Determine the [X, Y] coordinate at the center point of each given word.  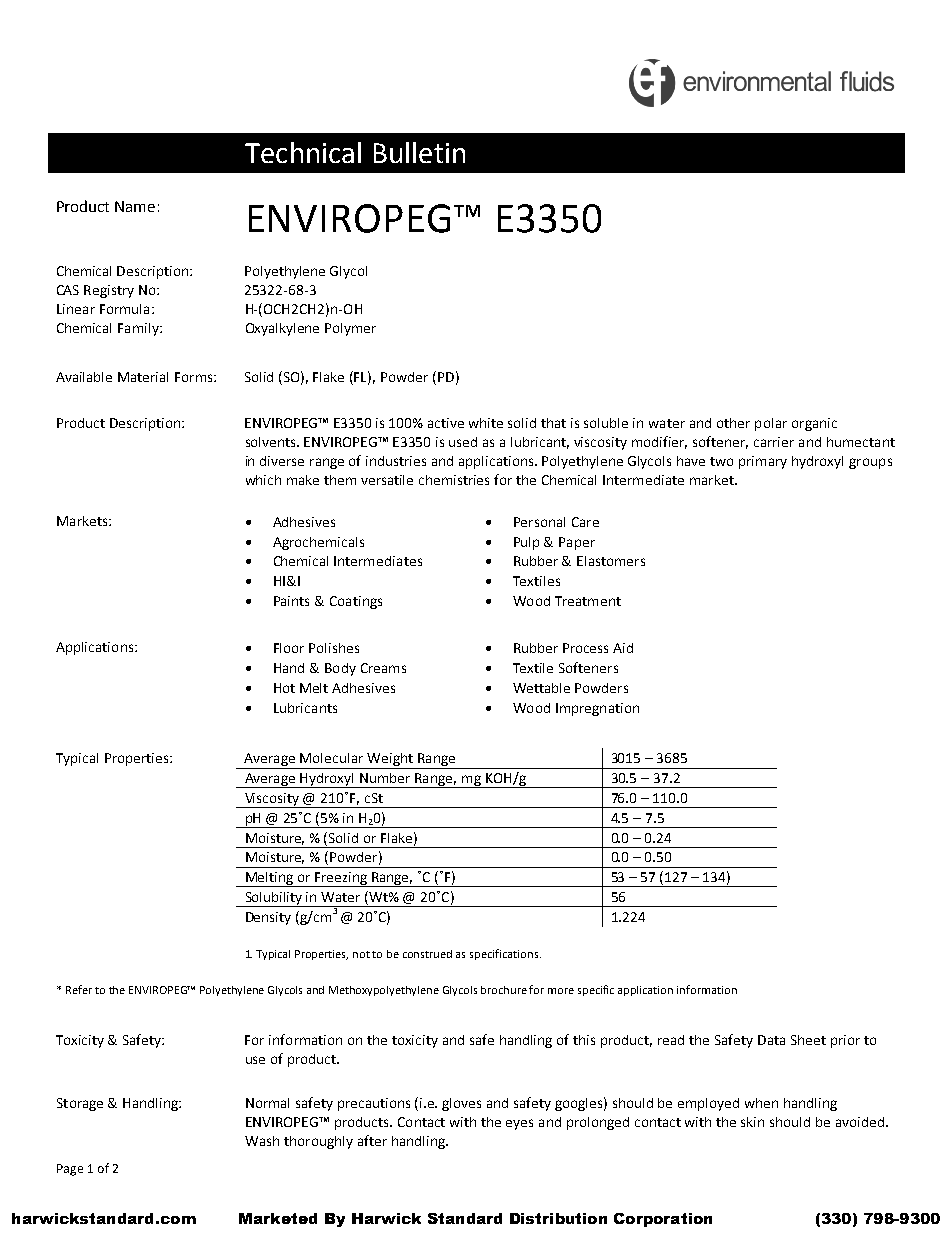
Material [143, 377]
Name [135, 206]
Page [70, 1170]
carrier [774, 442]
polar [771, 424]
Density [268, 918]
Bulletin [419, 152]
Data [771, 1040]
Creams [383, 668]
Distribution [558, 1218]
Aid [623, 648]
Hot [284, 688]
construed [427, 954]
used [463, 442]
